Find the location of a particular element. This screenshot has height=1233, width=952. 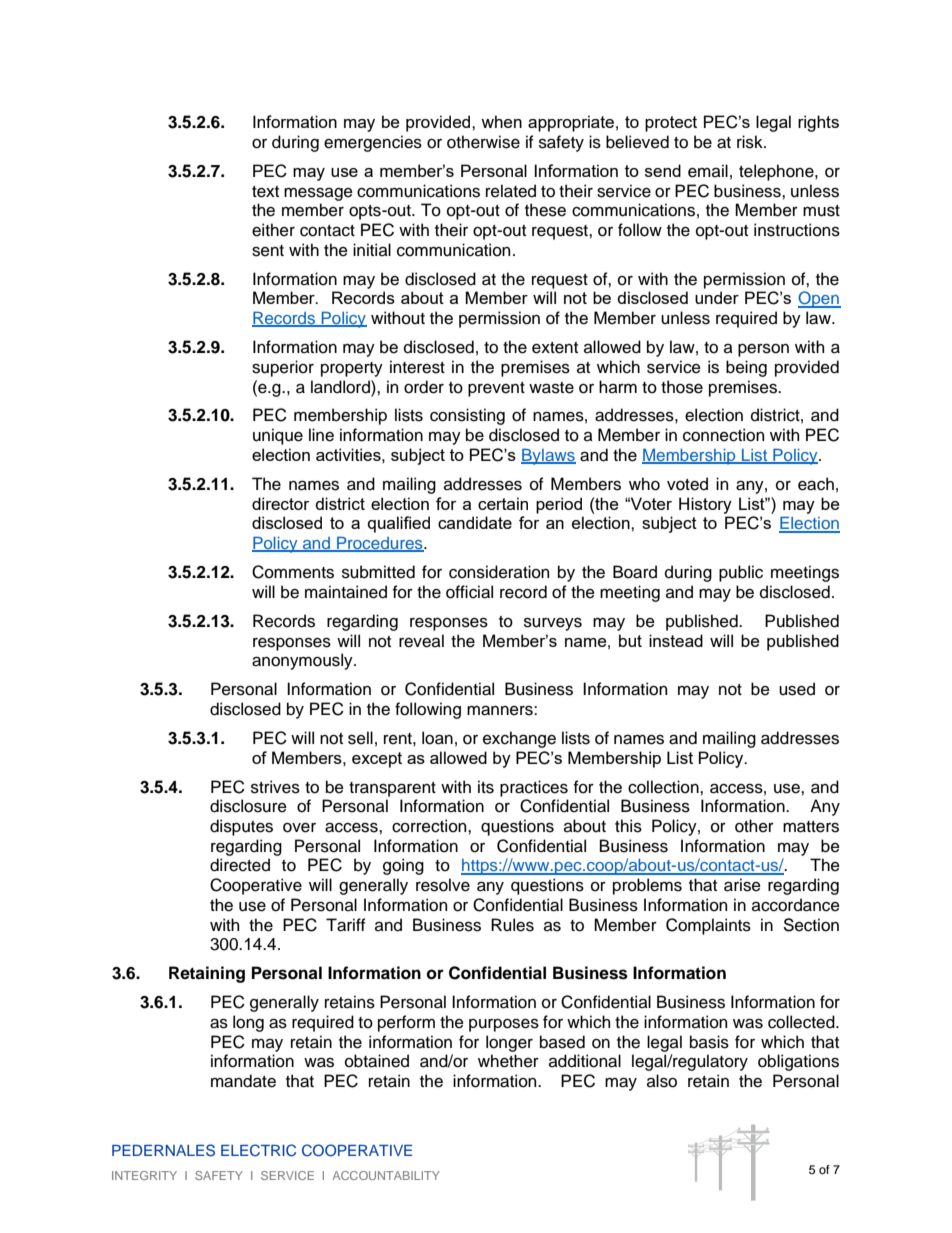

directed is located at coordinates (240, 865).
